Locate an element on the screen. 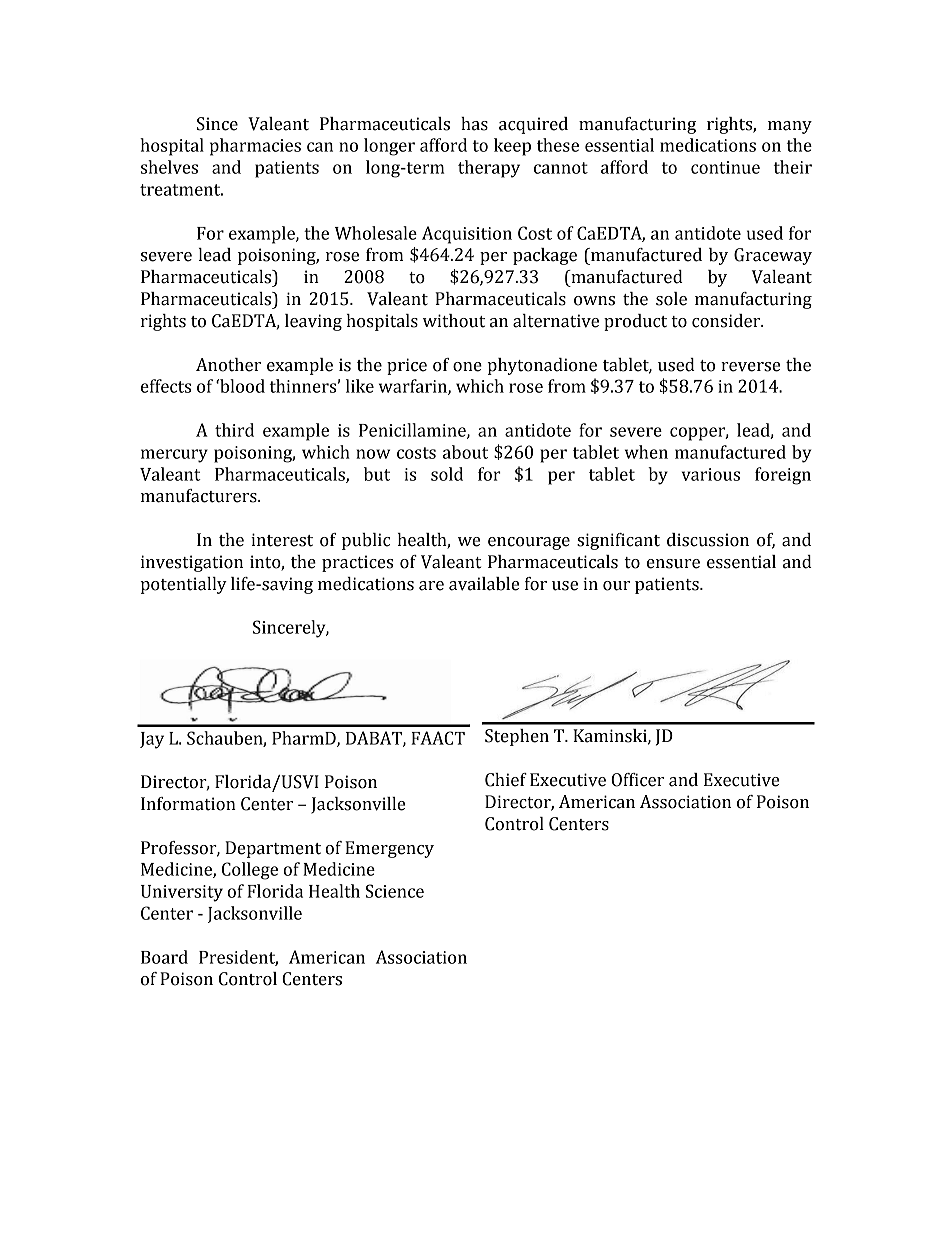  pharmacies is located at coordinates (255, 147).
